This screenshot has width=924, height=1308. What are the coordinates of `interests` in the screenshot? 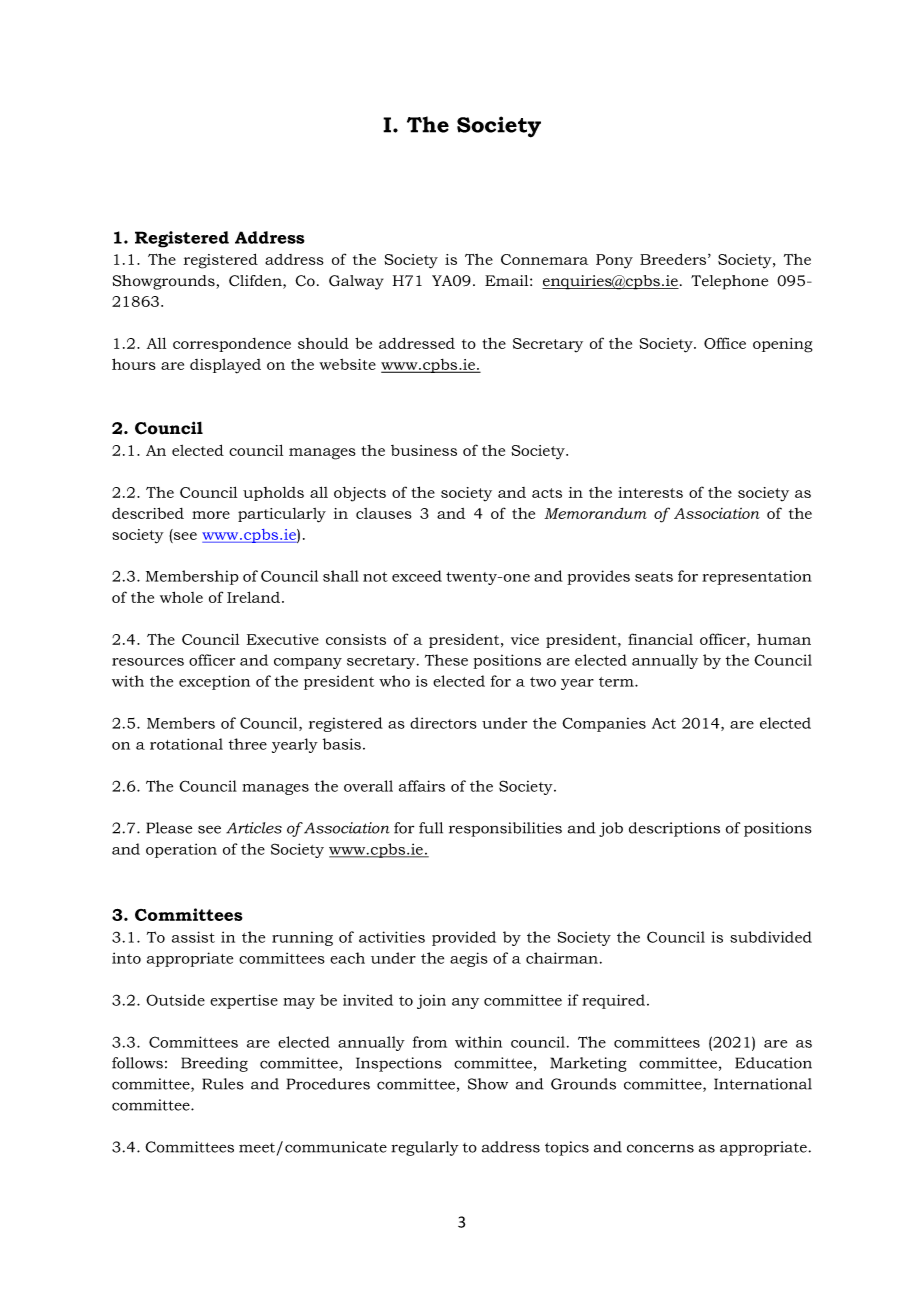 It's located at (650, 492).
